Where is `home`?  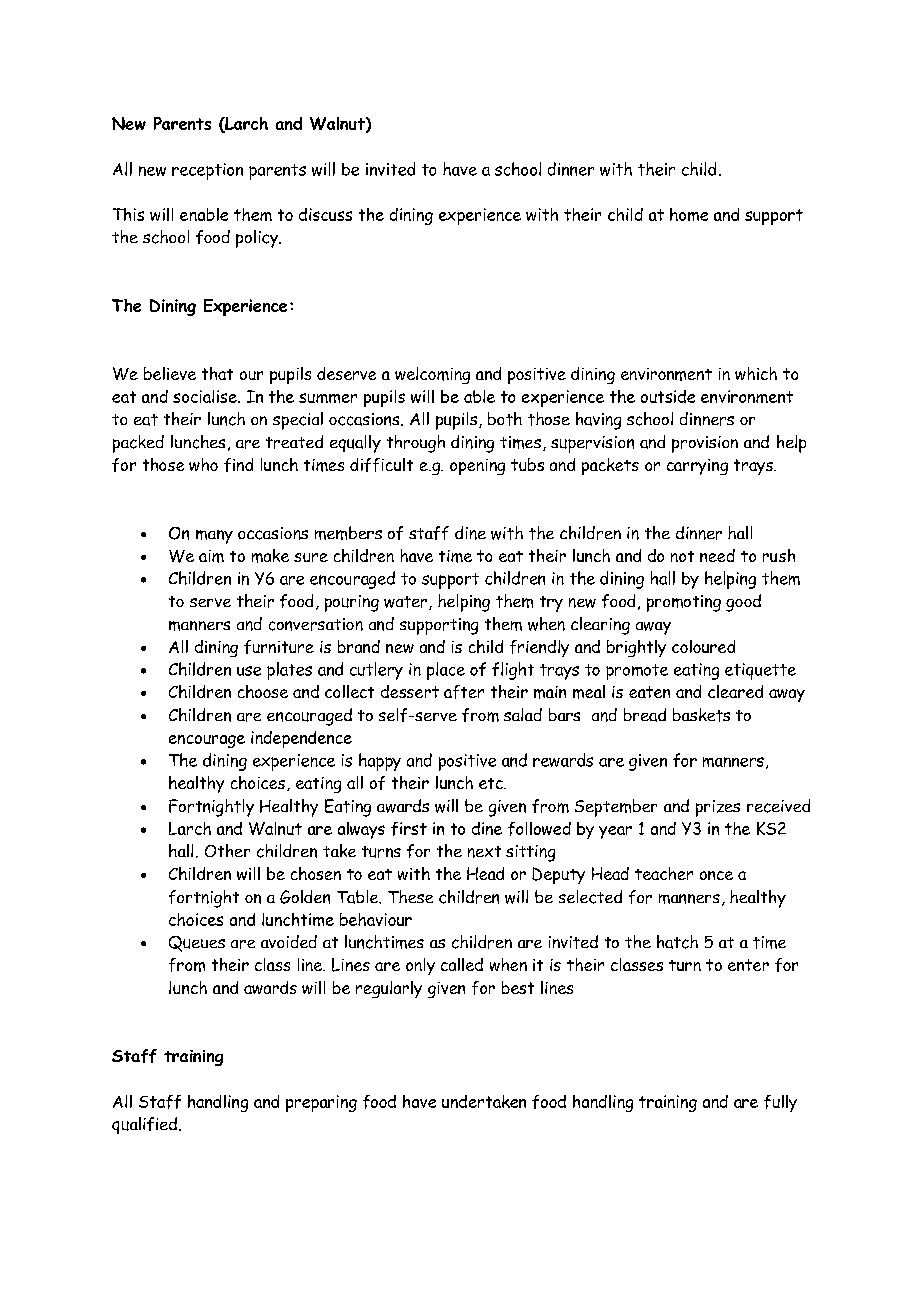
home is located at coordinates (689, 214).
